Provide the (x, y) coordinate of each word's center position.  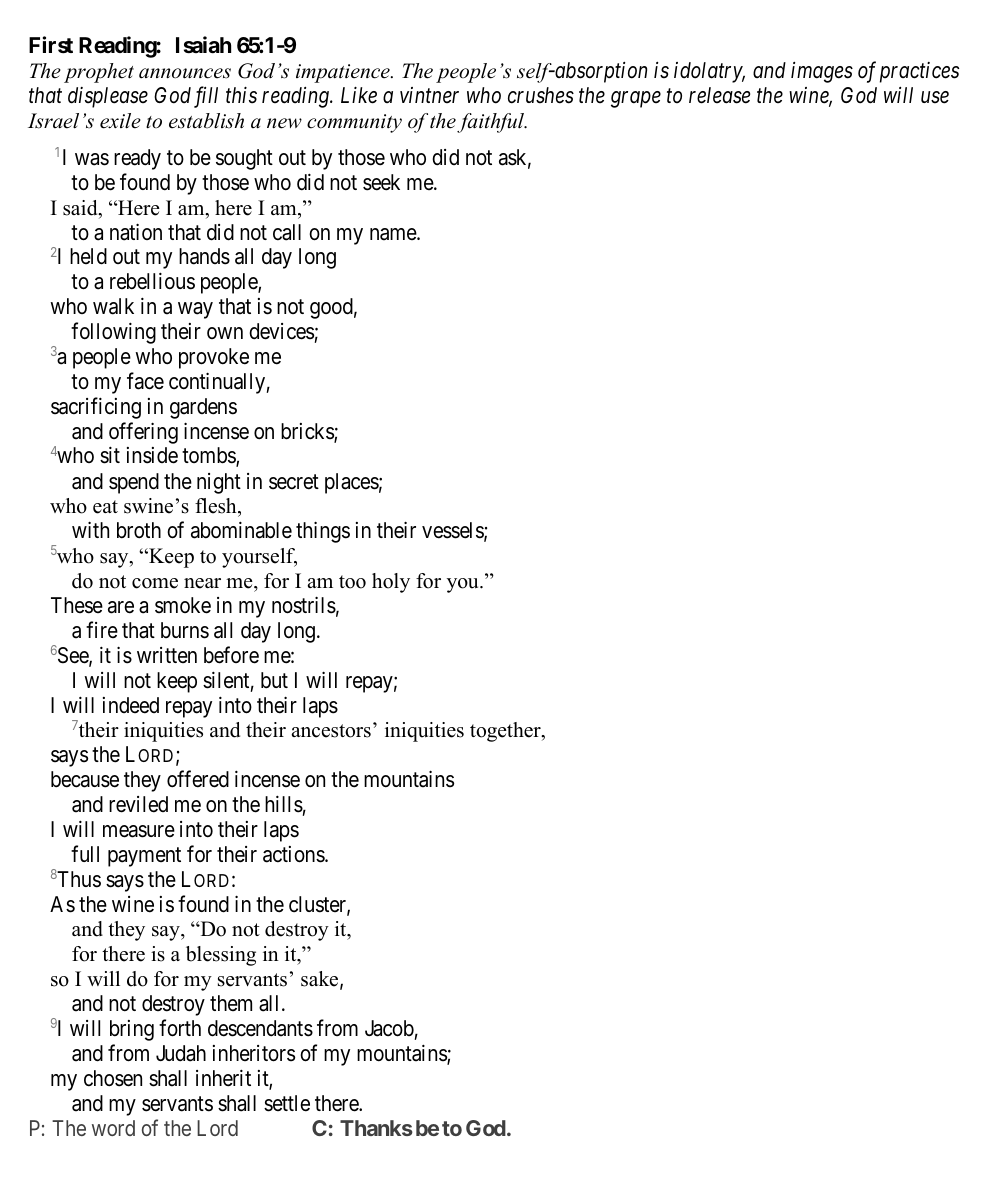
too (352, 582)
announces (185, 73)
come (155, 583)
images (822, 72)
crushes (541, 95)
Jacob (389, 1028)
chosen (113, 1078)
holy (391, 583)
